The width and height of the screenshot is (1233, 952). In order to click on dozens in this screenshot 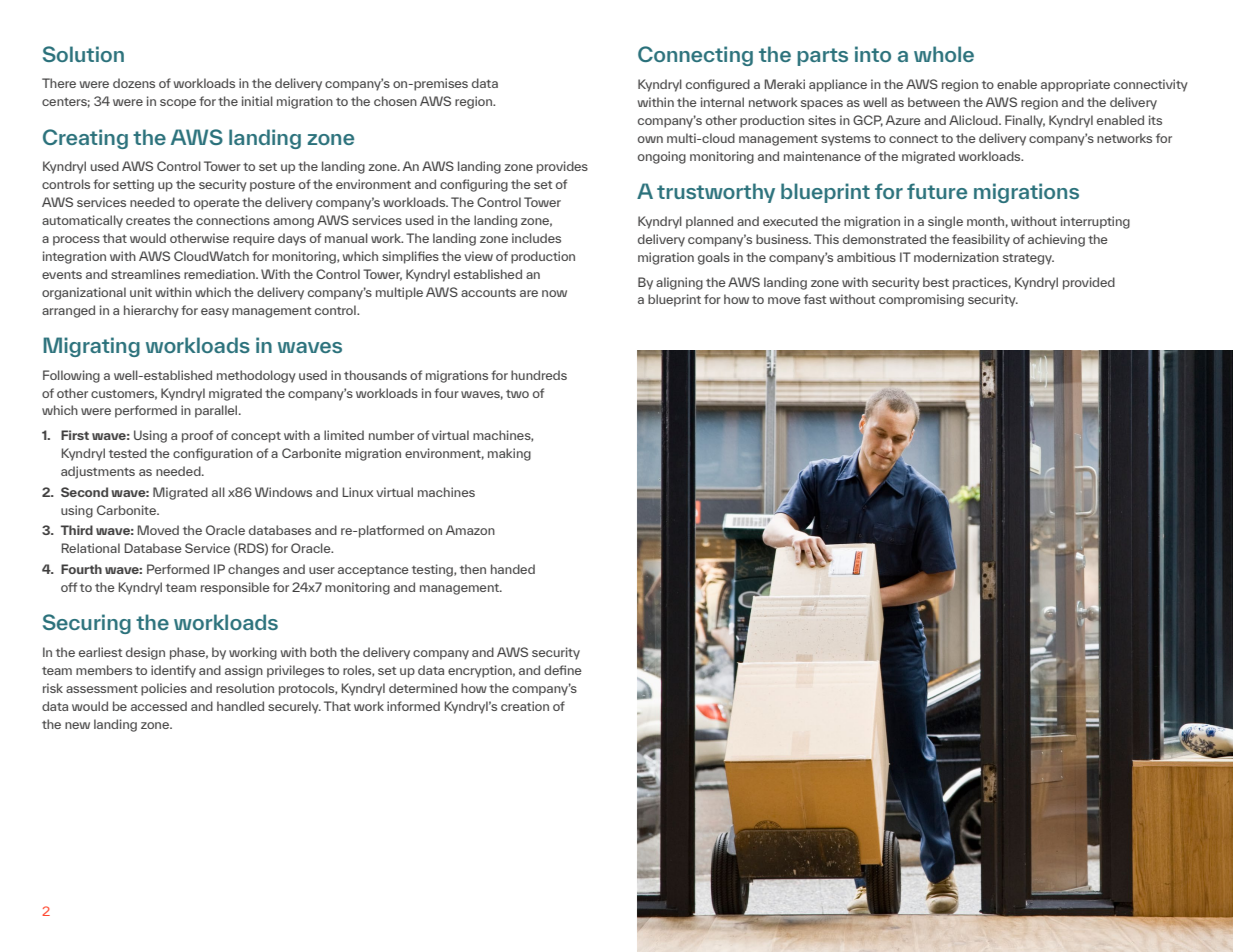, I will do `click(134, 83)`.
